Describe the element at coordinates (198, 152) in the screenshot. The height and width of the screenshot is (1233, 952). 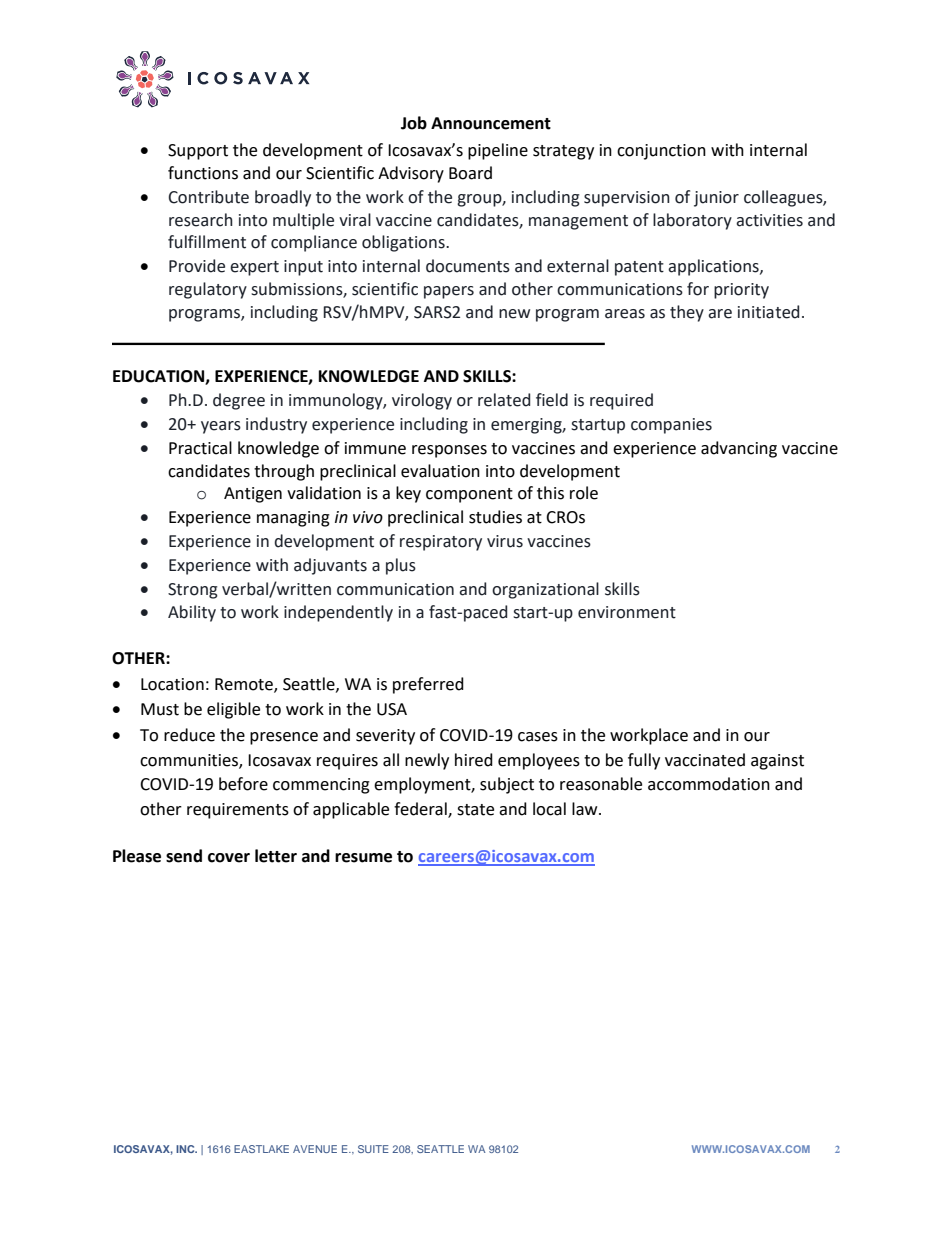
I see `Support` at that location.
